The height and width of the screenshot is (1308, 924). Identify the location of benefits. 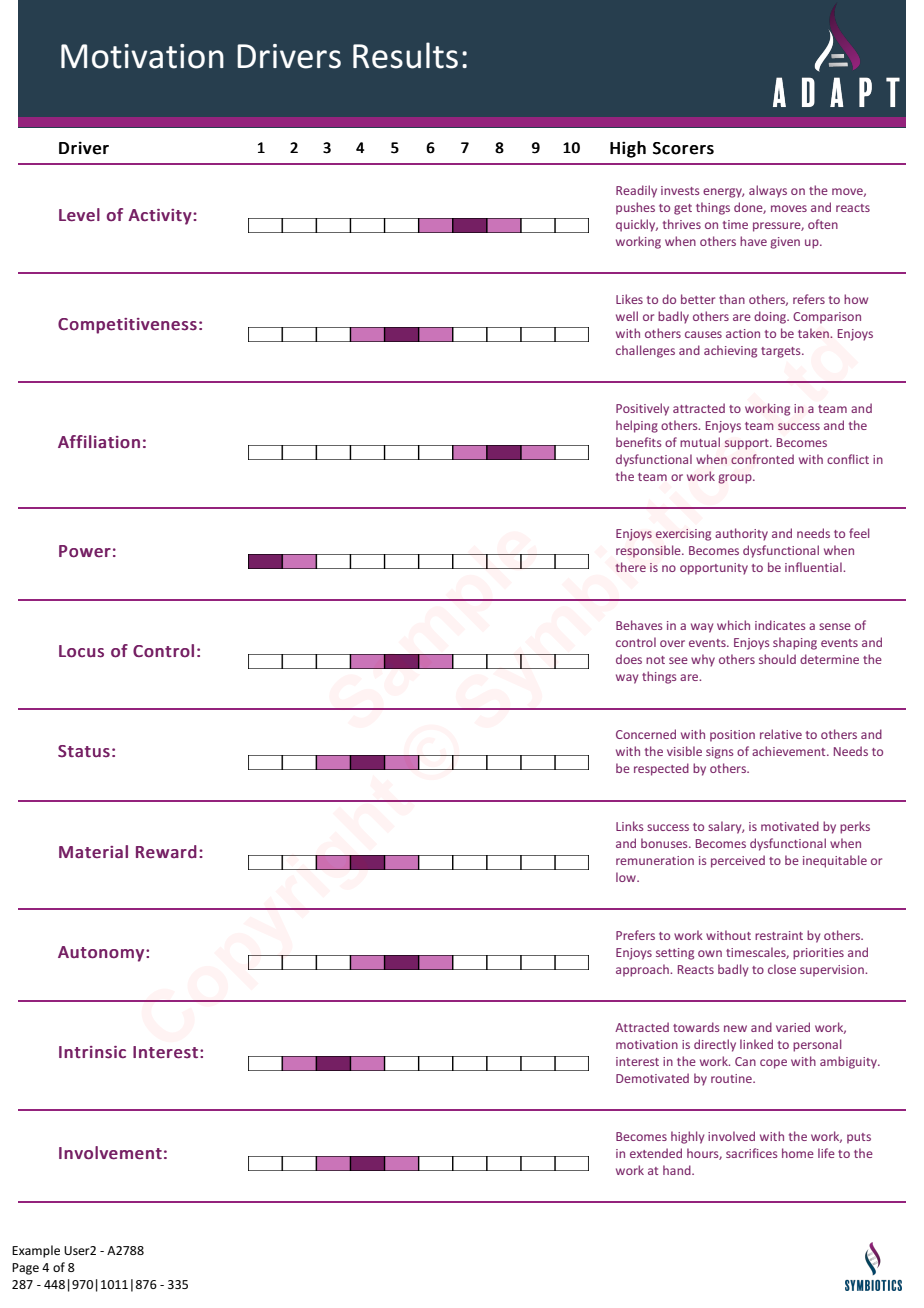
(639, 442).
